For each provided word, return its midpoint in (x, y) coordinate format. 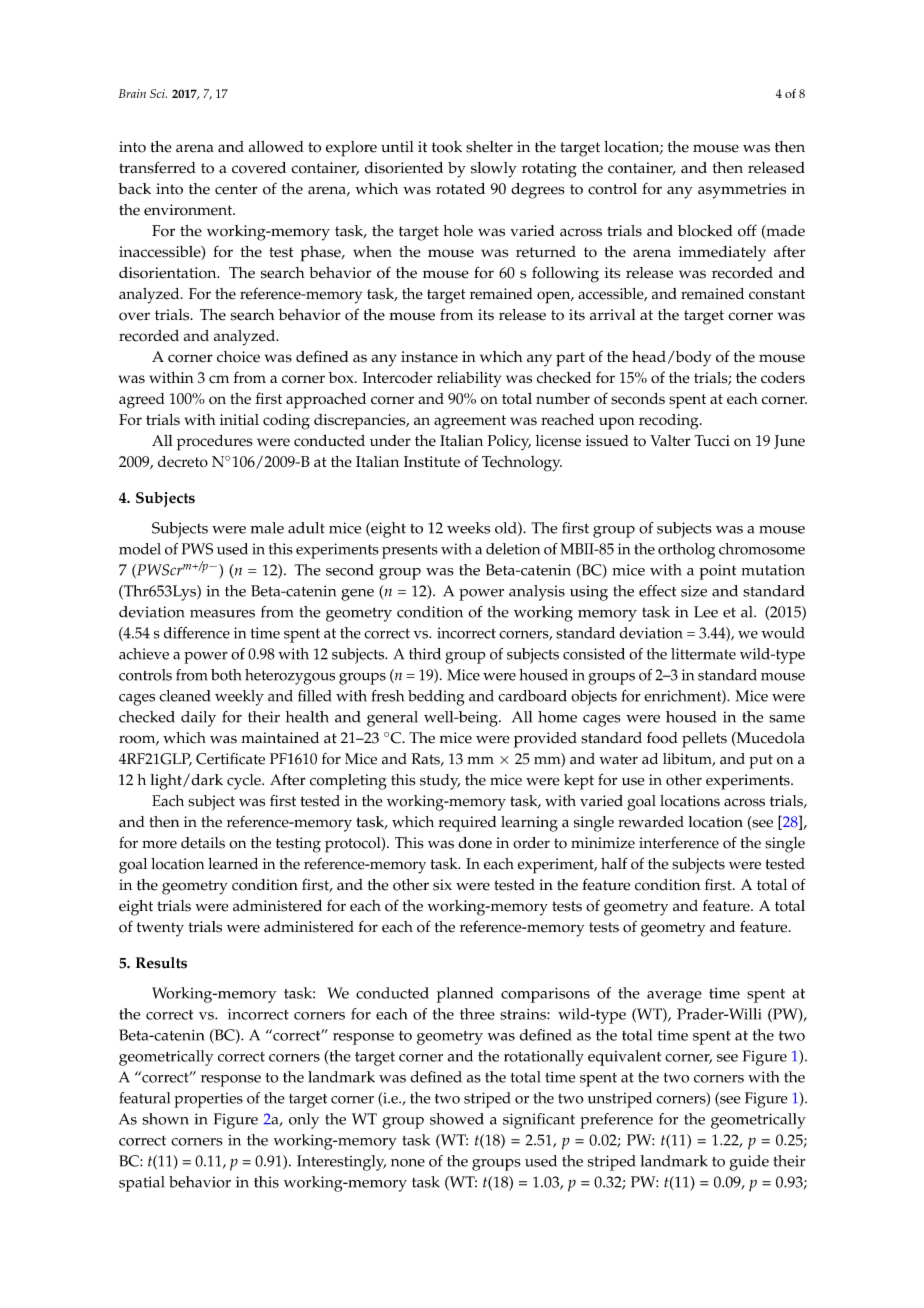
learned (233, 864)
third (425, 654)
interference (679, 843)
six (442, 885)
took (447, 147)
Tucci (712, 441)
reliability (469, 380)
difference (197, 633)
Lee (706, 612)
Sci (158, 93)
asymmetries (742, 191)
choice (238, 357)
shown (165, 1119)
